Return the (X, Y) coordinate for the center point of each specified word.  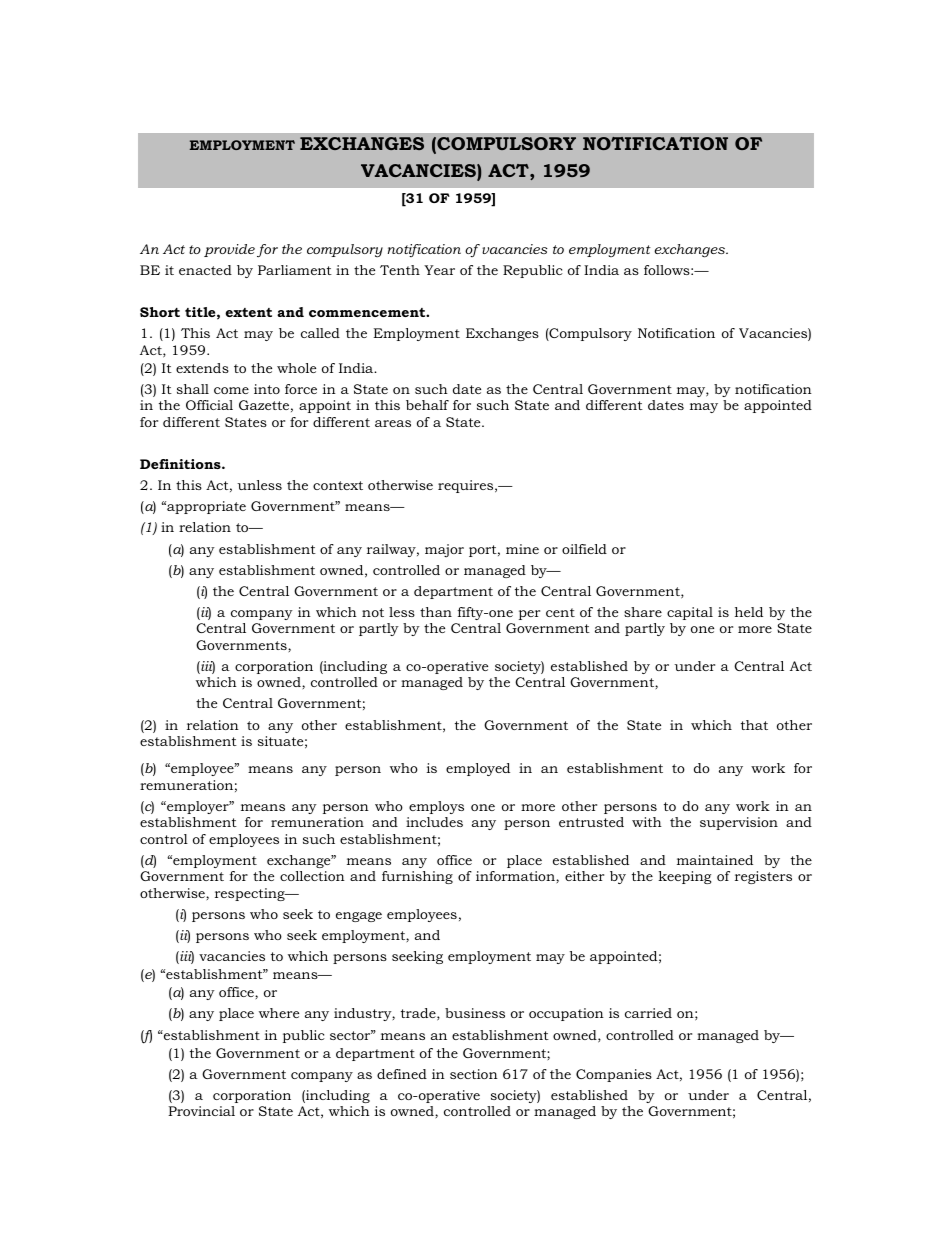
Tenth (400, 270)
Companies (614, 1075)
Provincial (201, 1111)
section (474, 1074)
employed (478, 769)
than (436, 612)
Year (439, 270)
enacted (205, 270)
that (754, 725)
